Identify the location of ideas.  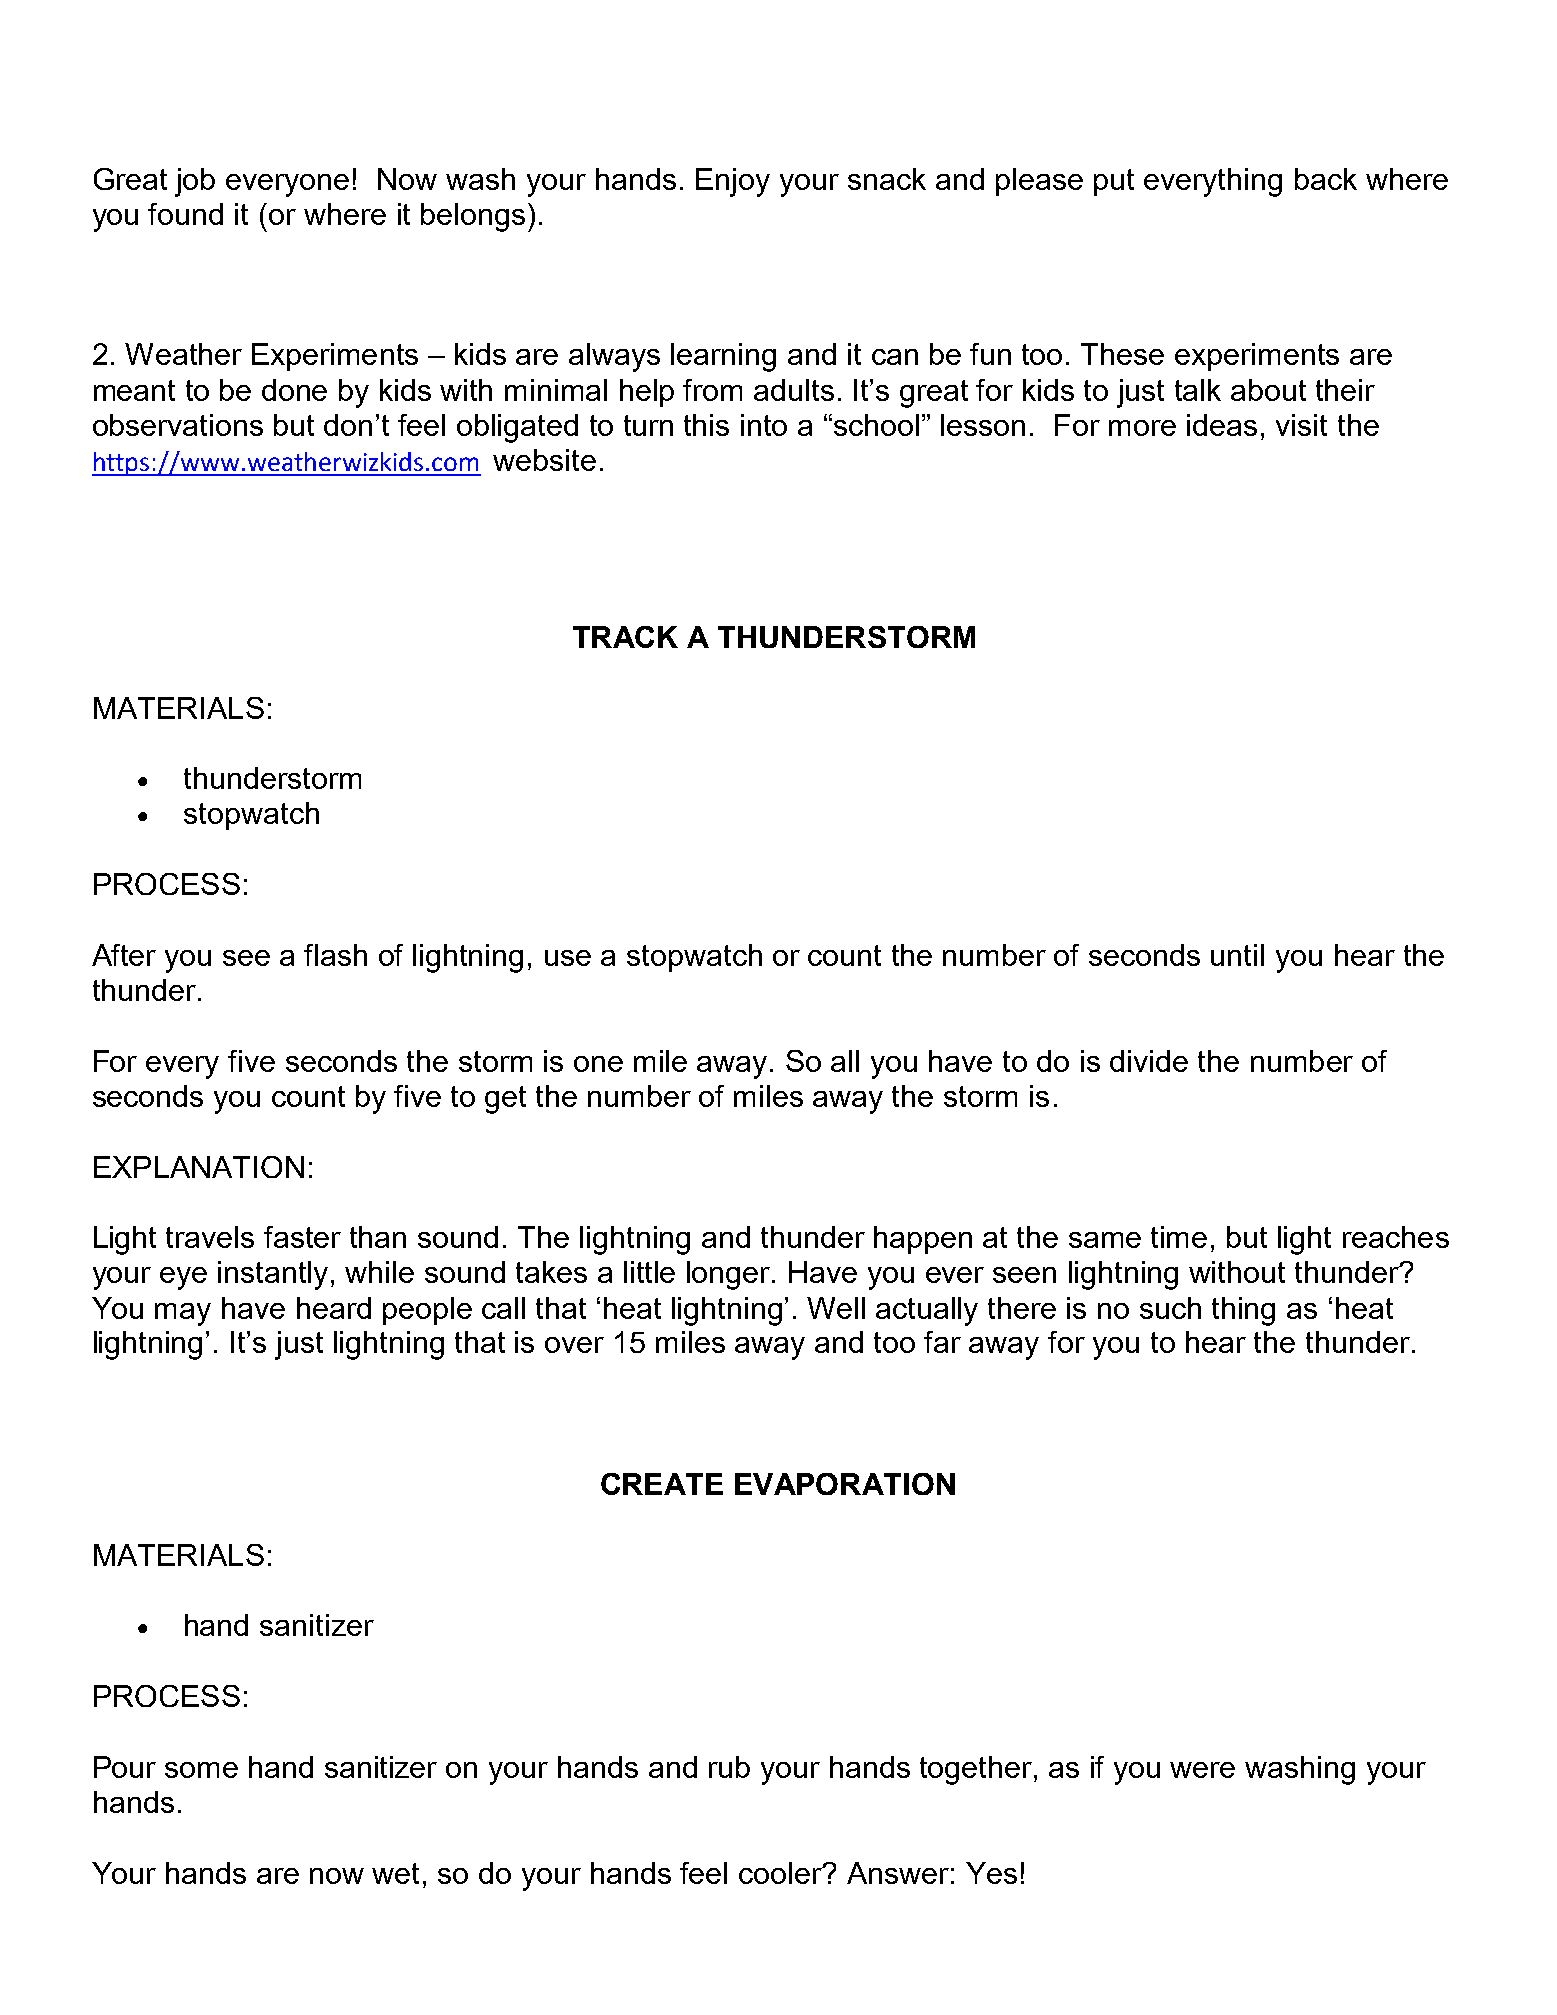
(1222, 425).
